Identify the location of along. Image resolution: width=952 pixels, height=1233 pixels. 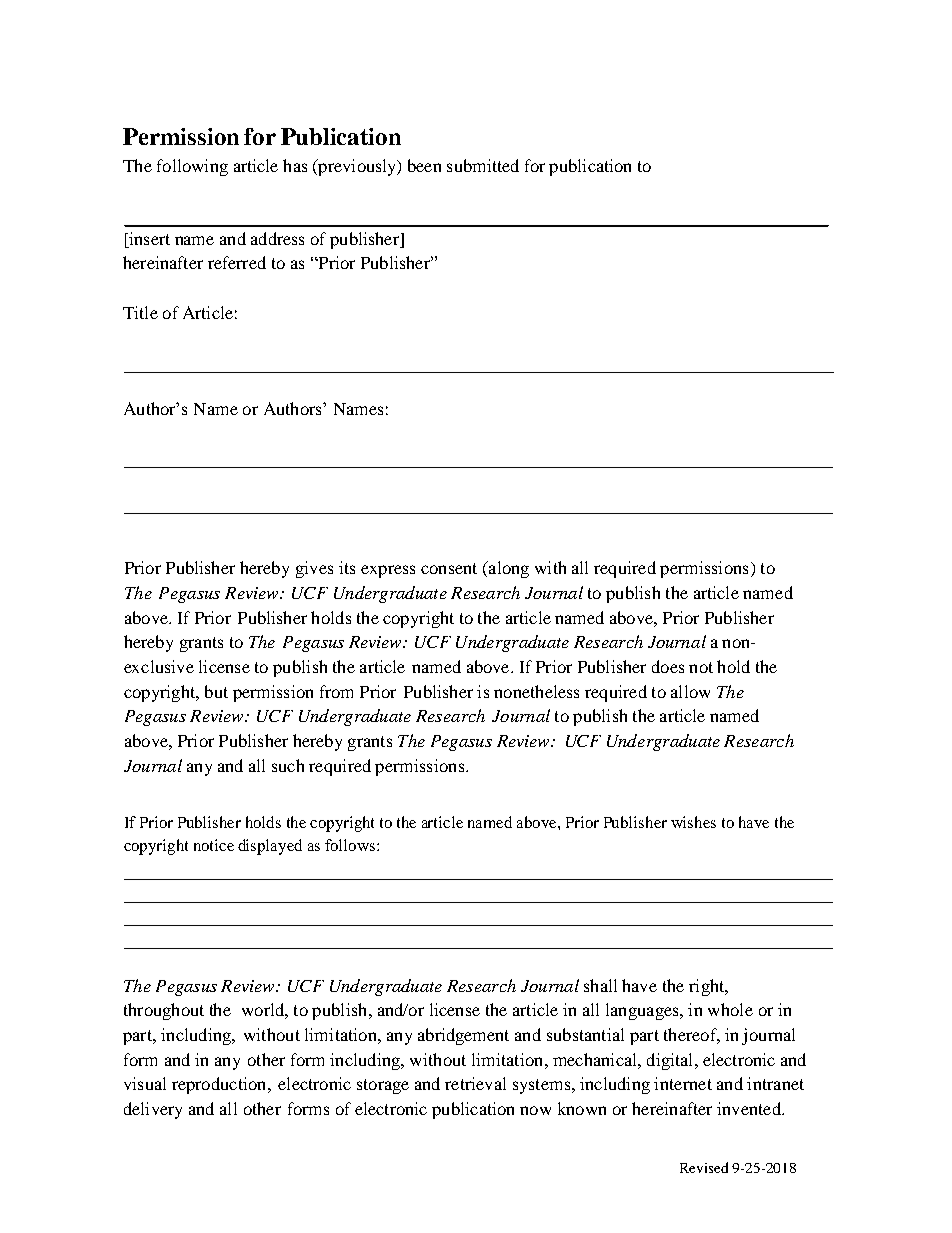
(508, 569).
